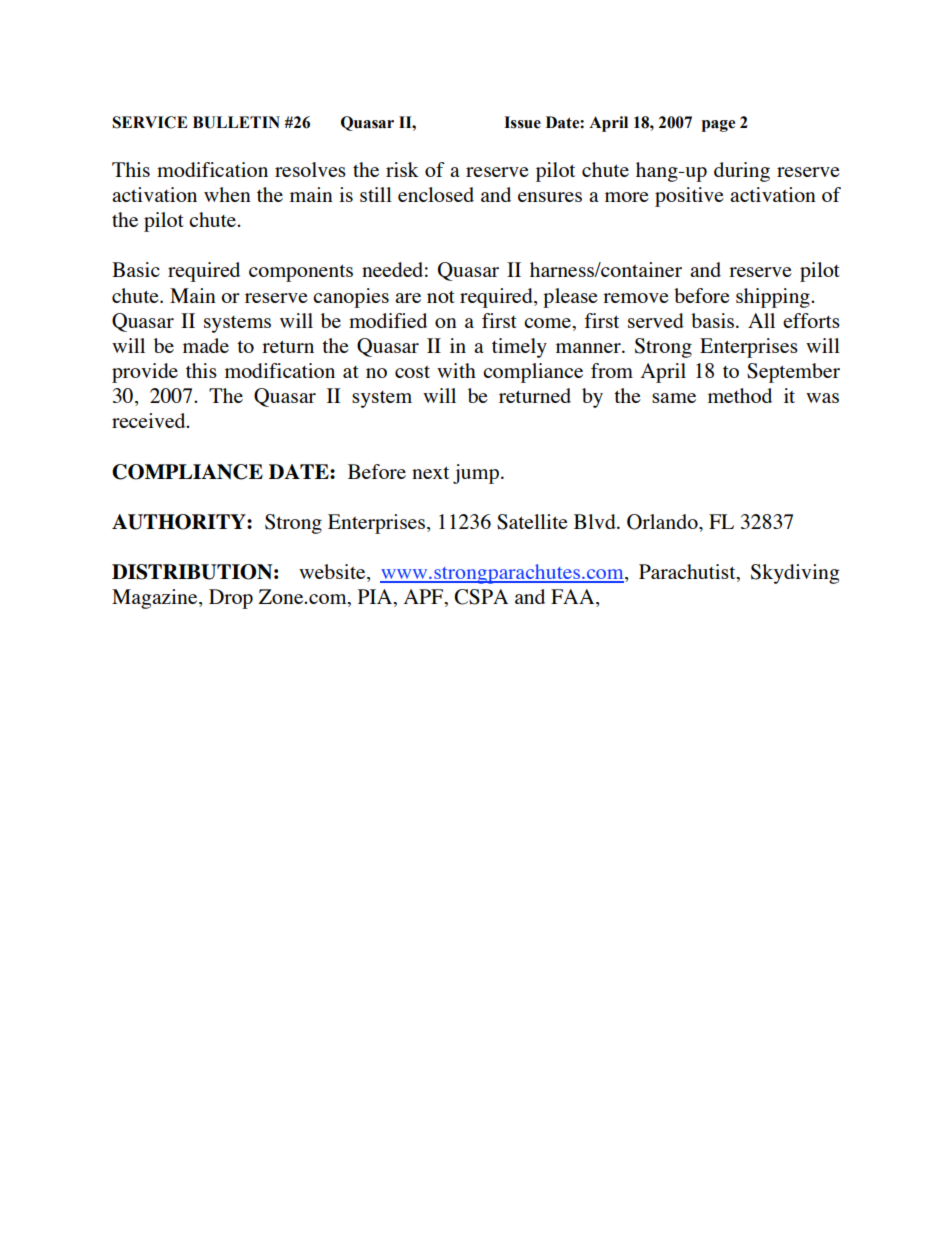  What do you see at coordinates (231, 599) in the image?
I see `Drop` at bounding box center [231, 599].
